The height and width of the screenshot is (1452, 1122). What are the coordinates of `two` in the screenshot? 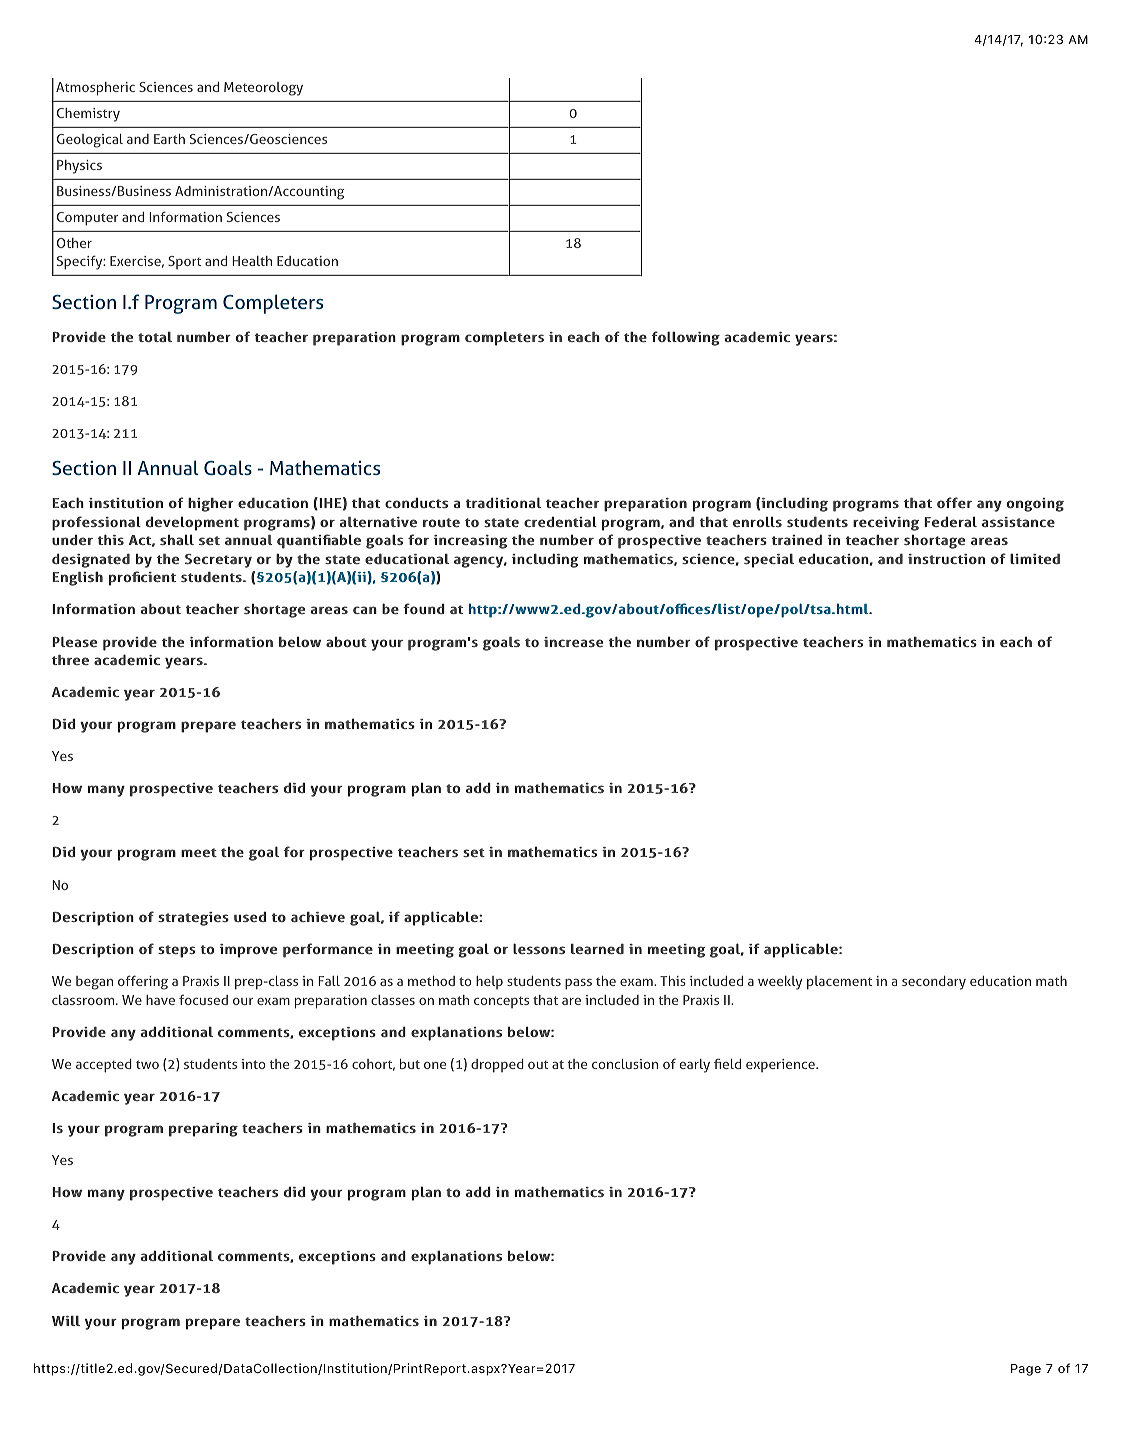 It's located at (147, 1064).
